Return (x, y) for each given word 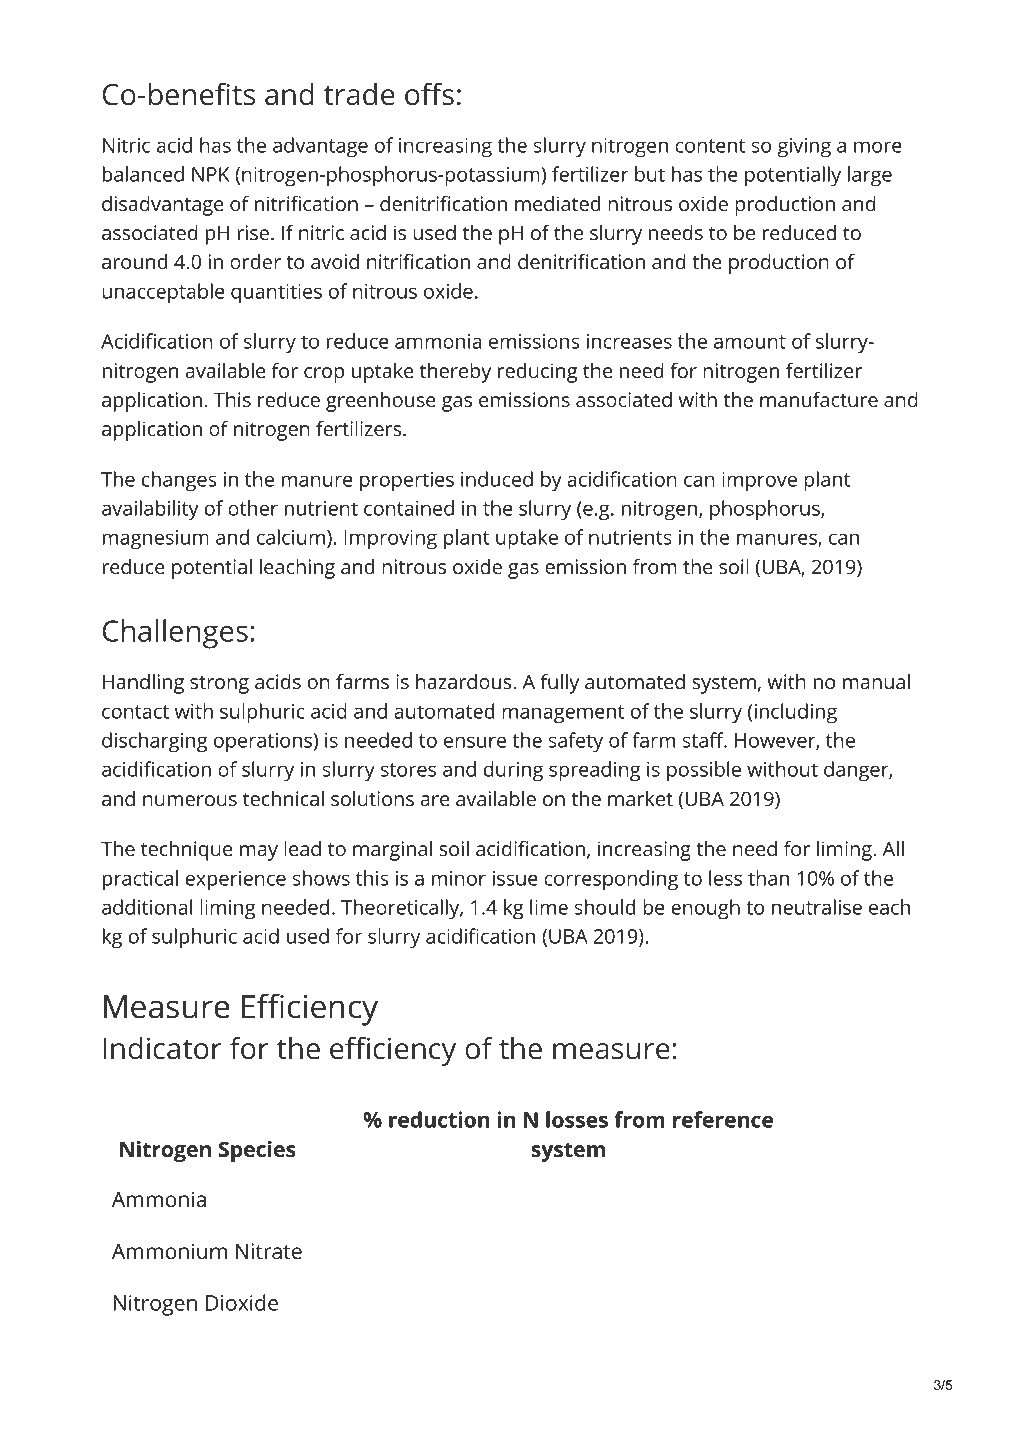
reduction (439, 1119)
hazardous (465, 681)
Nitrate (269, 1251)
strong (219, 685)
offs (429, 94)
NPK (211, 174)
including (794, 713)
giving (804, 148)
